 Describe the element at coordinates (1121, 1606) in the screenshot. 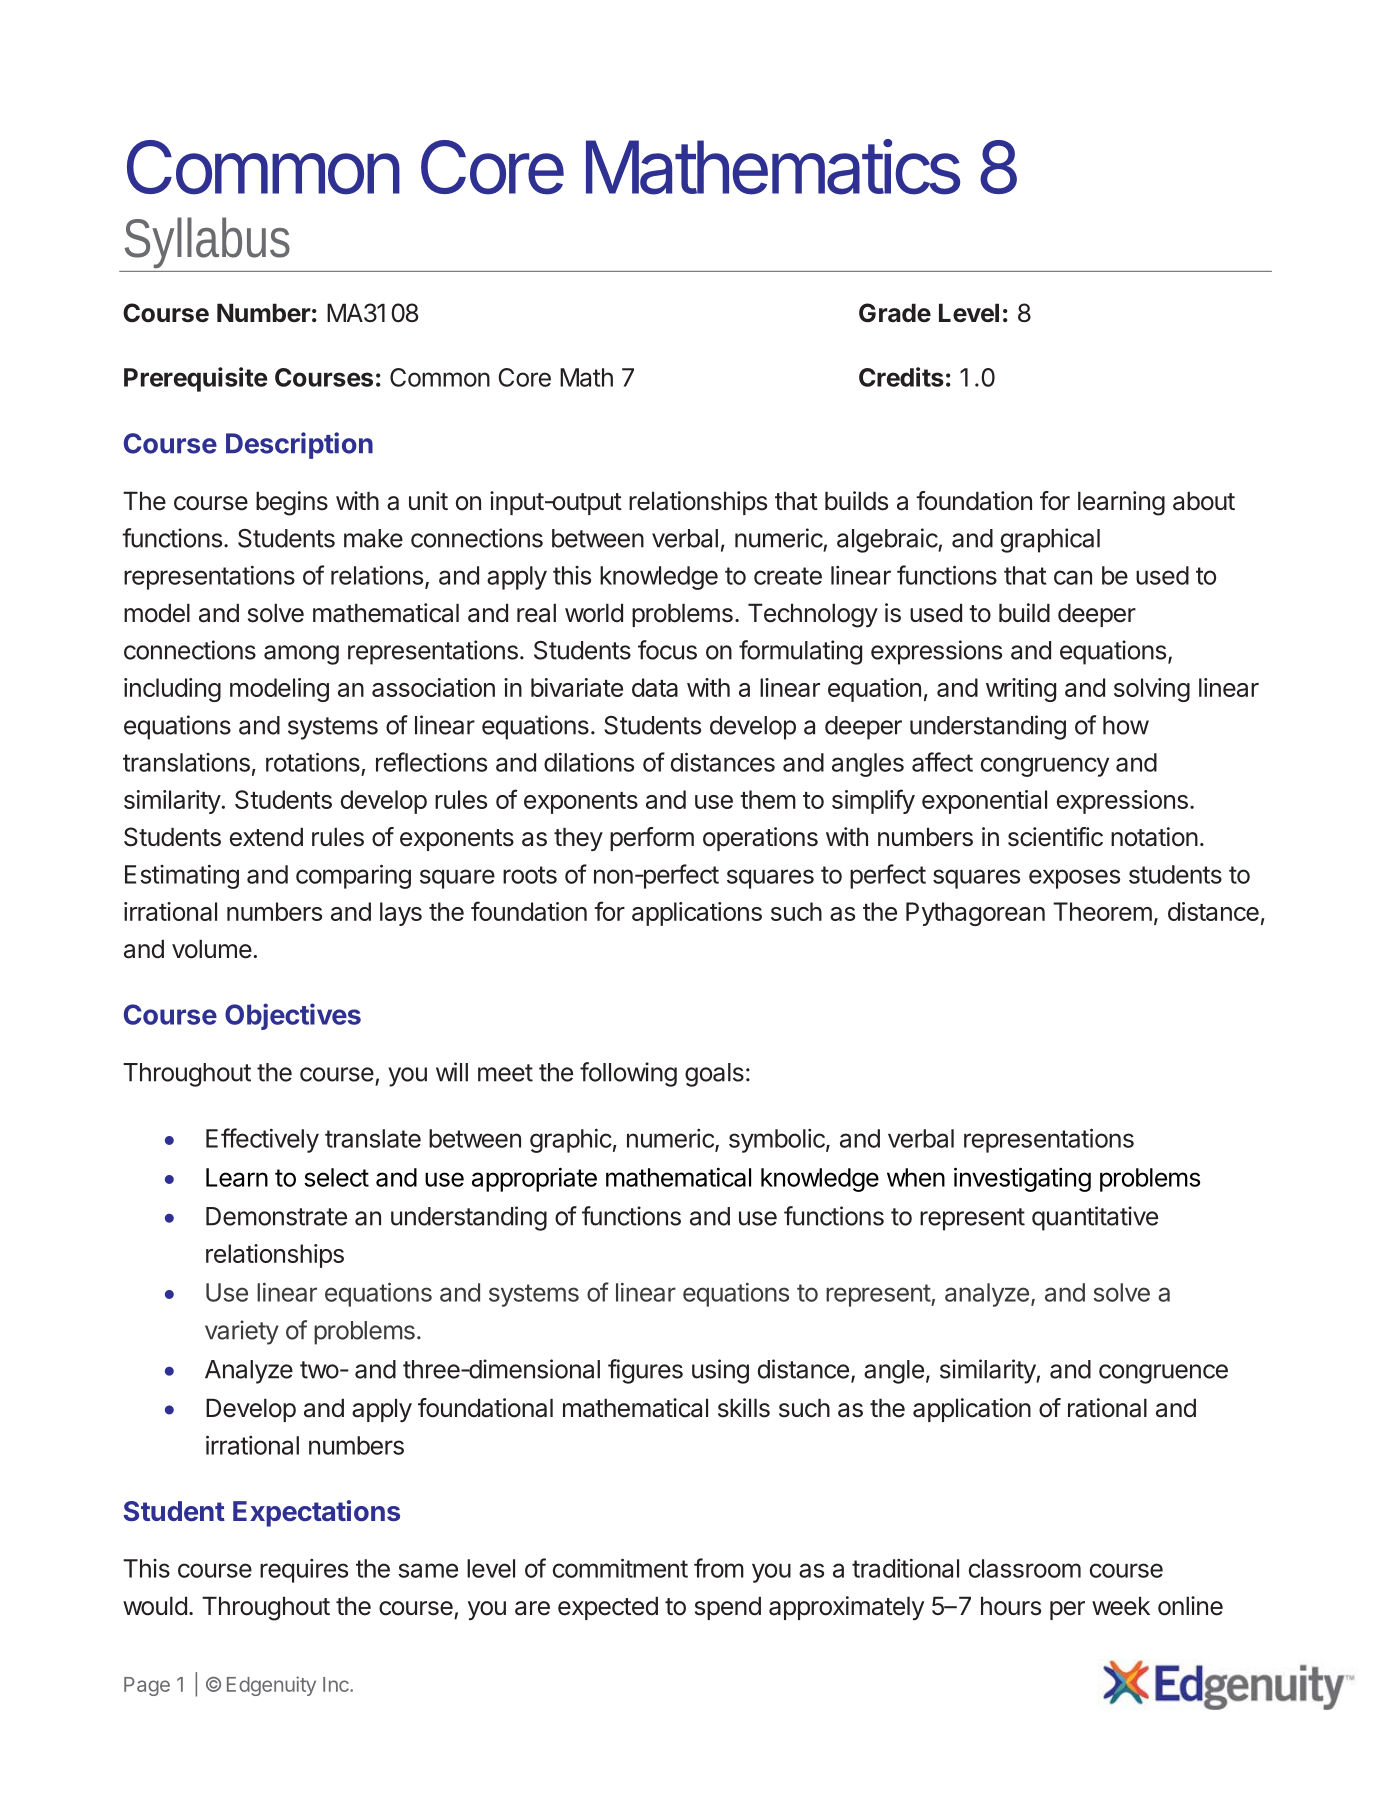

I see `week` at that location.
